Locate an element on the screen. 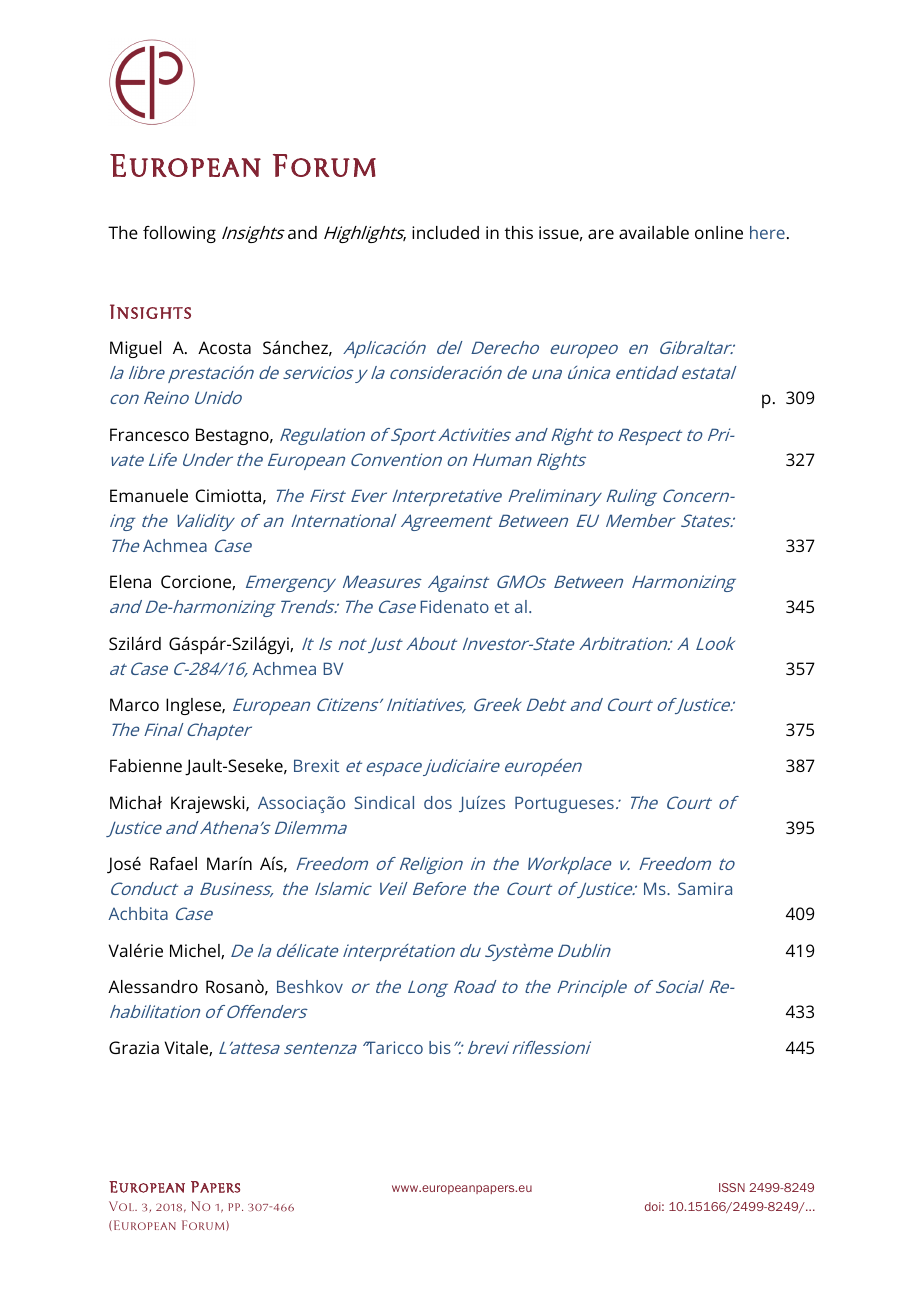  Michel is located at coordinates (196, 951).
